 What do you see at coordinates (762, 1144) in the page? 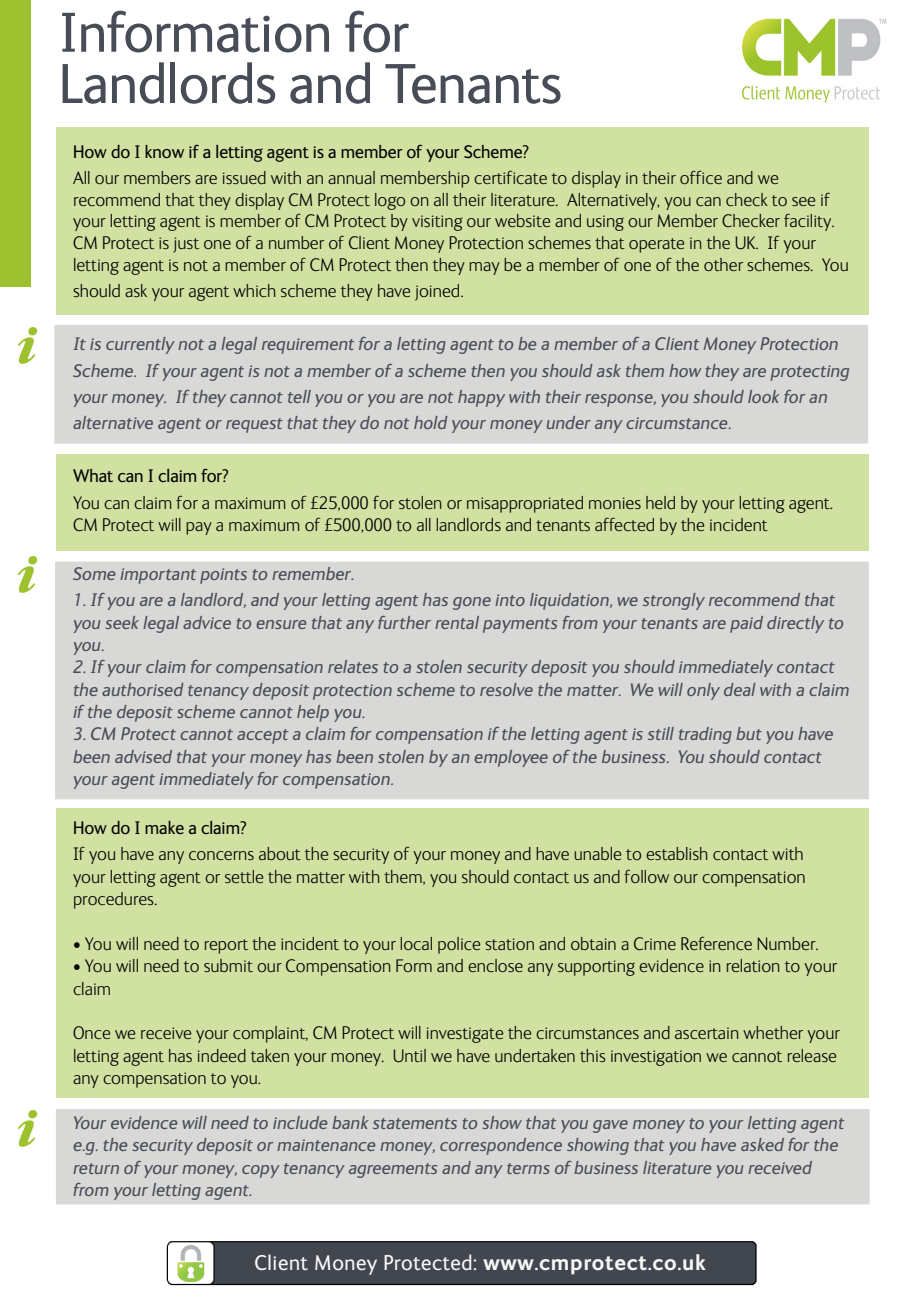
I see `asked` at bounding box center [762, 1144].
